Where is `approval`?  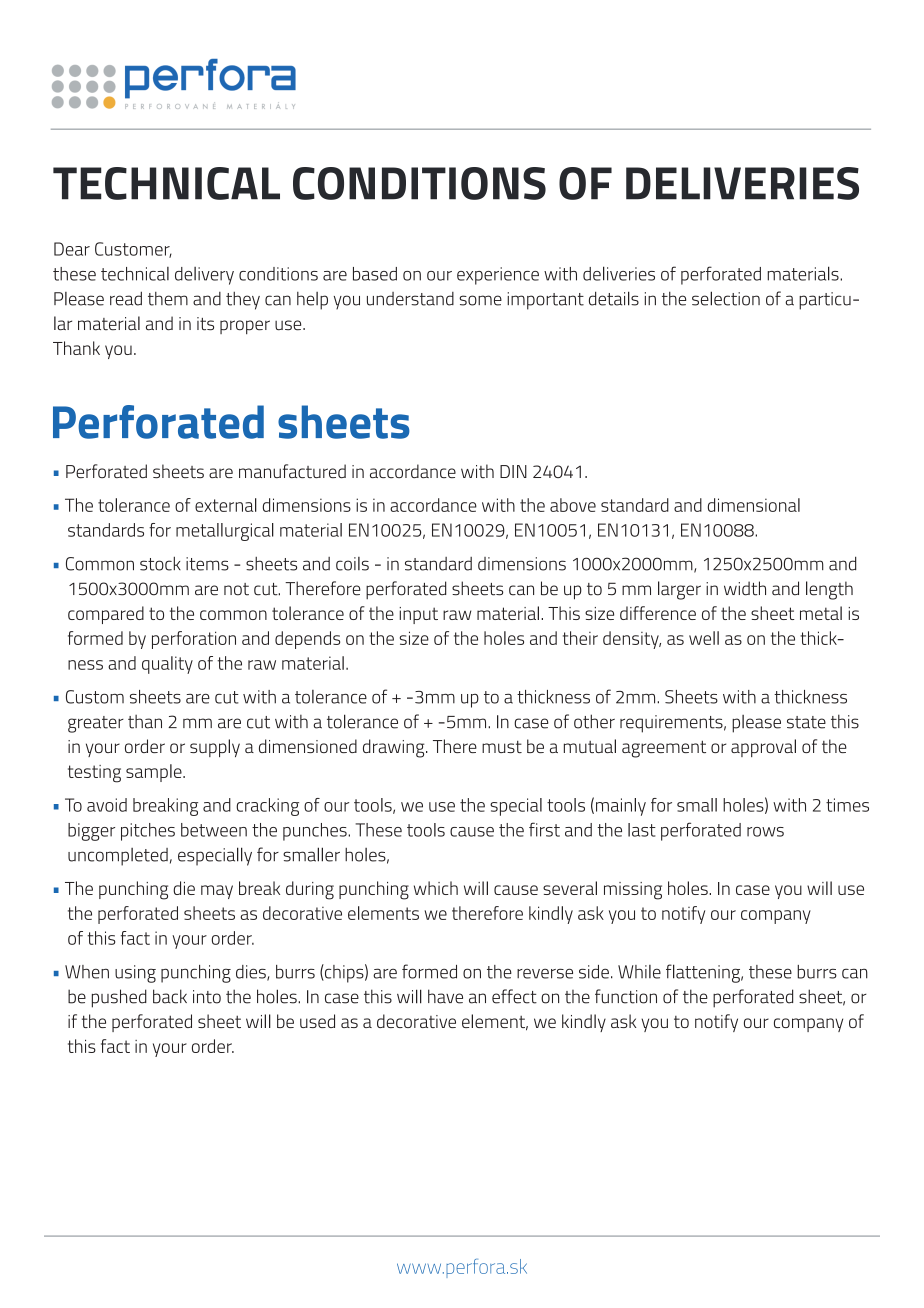
approval is located at coordinates (763, 748).
